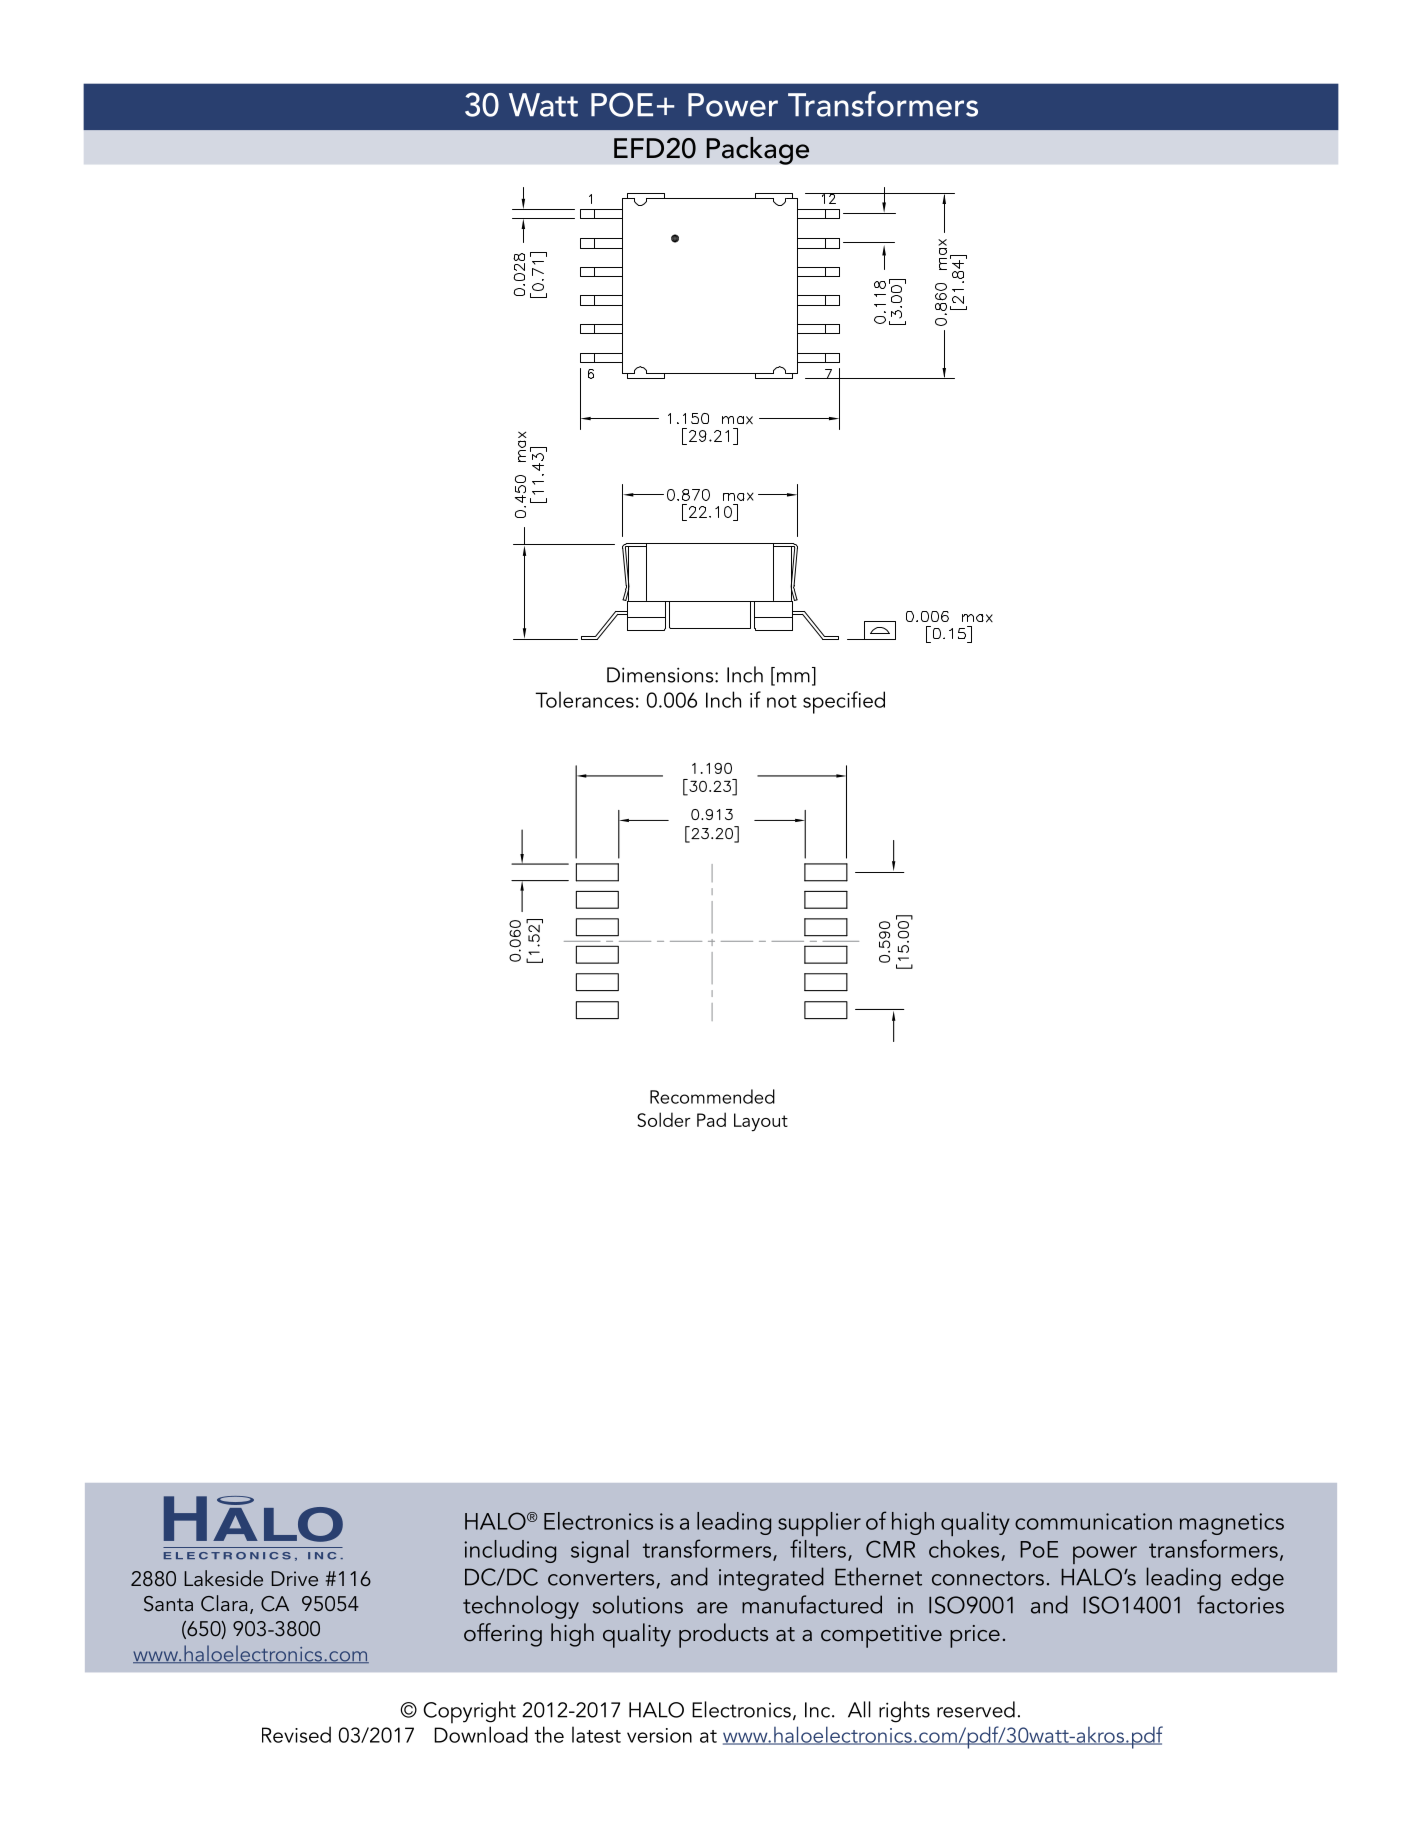  Describe the element at coordinates (711, 1119) in the page. I see `Pad` at that location.
